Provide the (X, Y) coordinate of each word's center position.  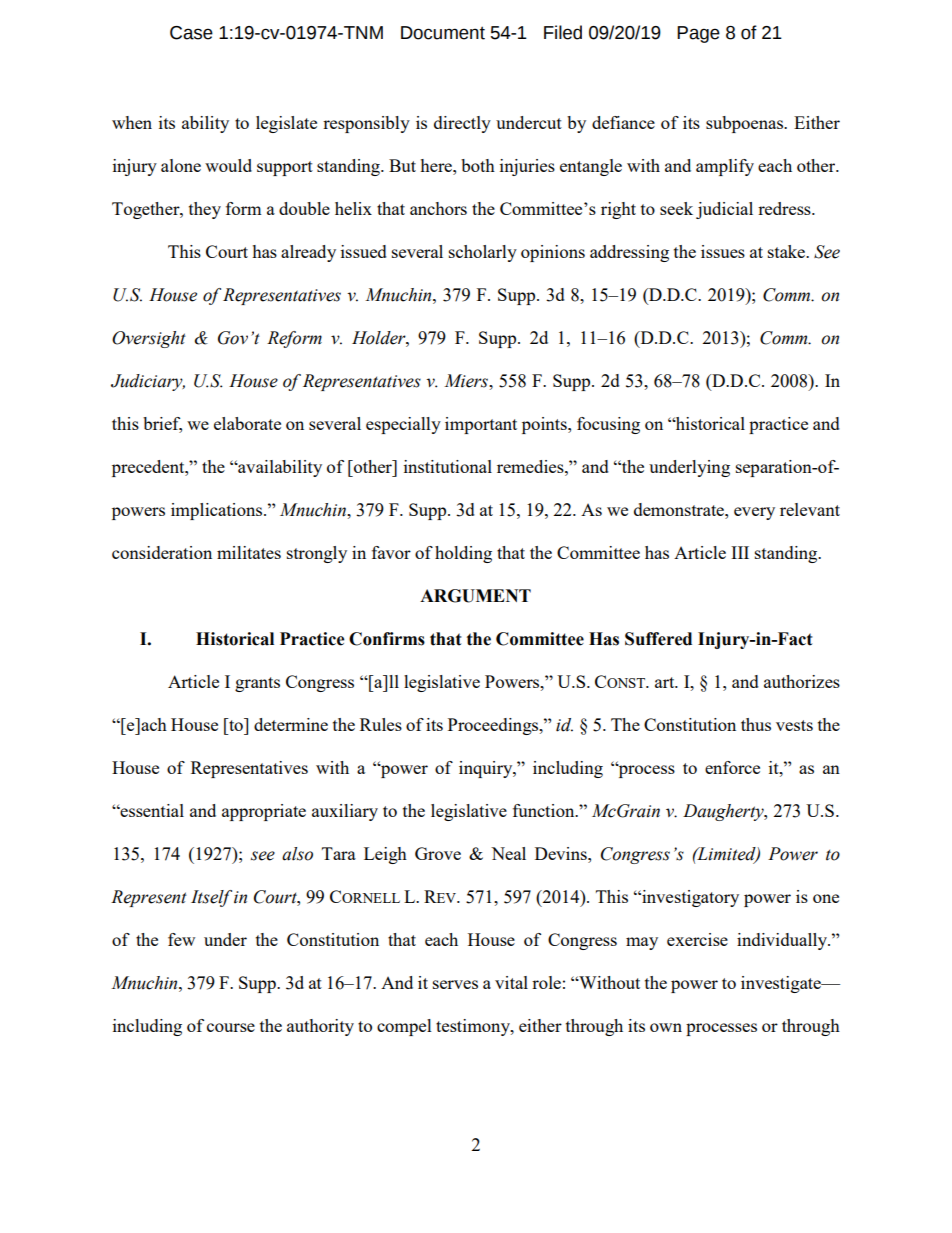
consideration (162, 552)
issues (723, 251)
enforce (732, 767)
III (740, 552)
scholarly (483, 253)
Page (698, 34)
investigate (782, 984)
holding (463, 554)
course (231, 1027)
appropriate (264, 812)
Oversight (149, 339)
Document (443, 33)
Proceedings (494, 726)
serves (455, 984)
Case (191, 33)
